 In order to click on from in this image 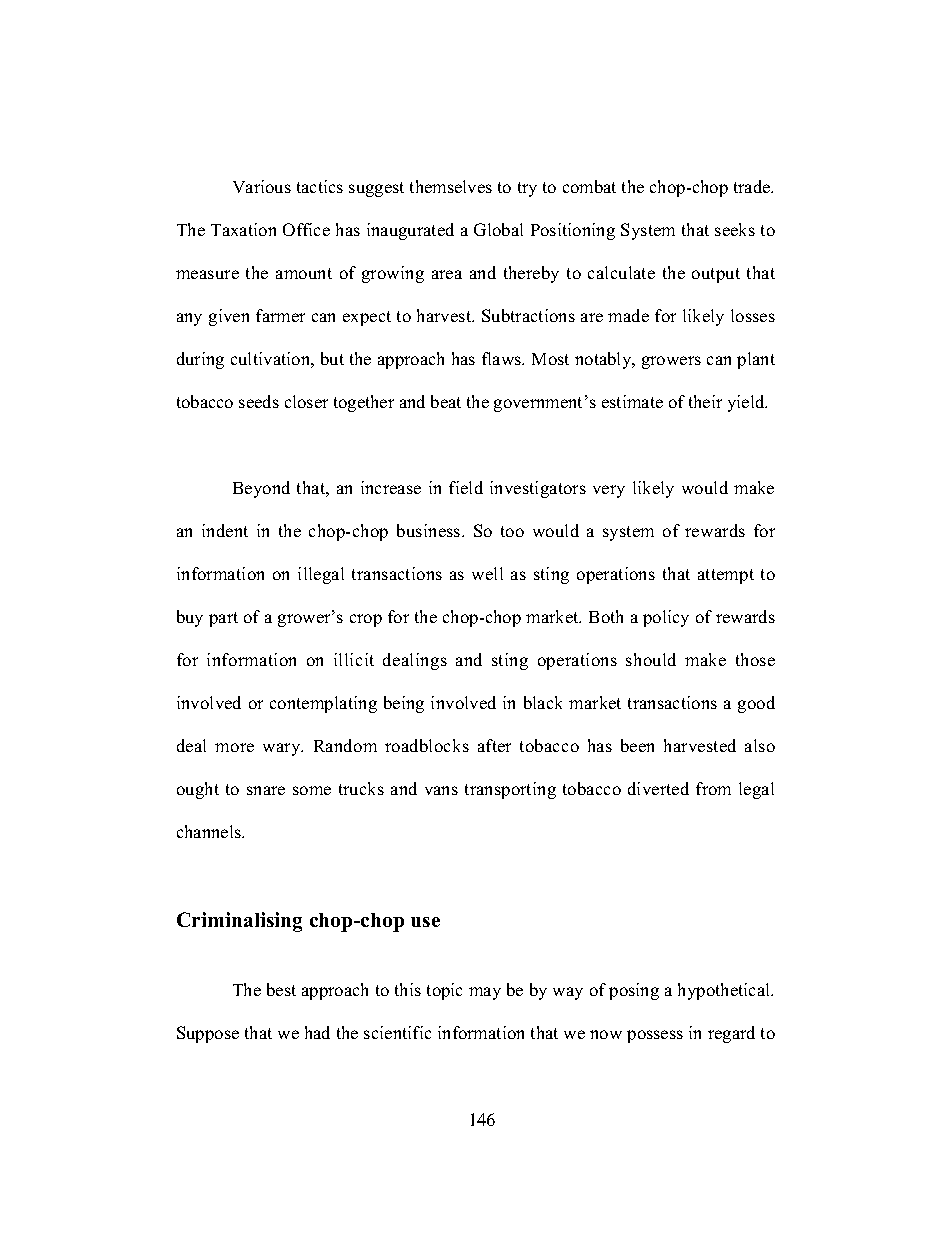, I will do `click(713, 788)`.
